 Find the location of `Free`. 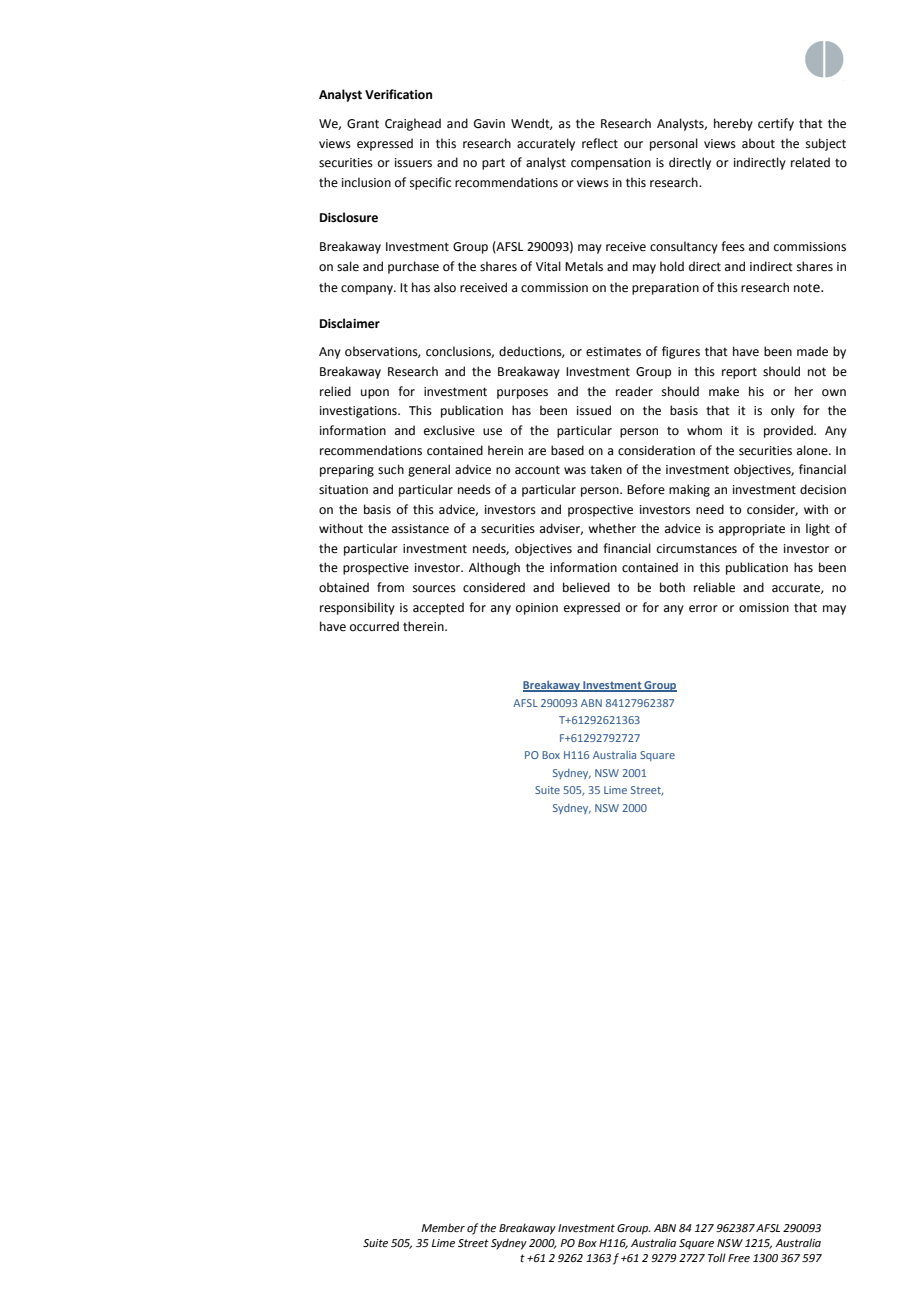

Free is located at coordinates (739, 1258).
